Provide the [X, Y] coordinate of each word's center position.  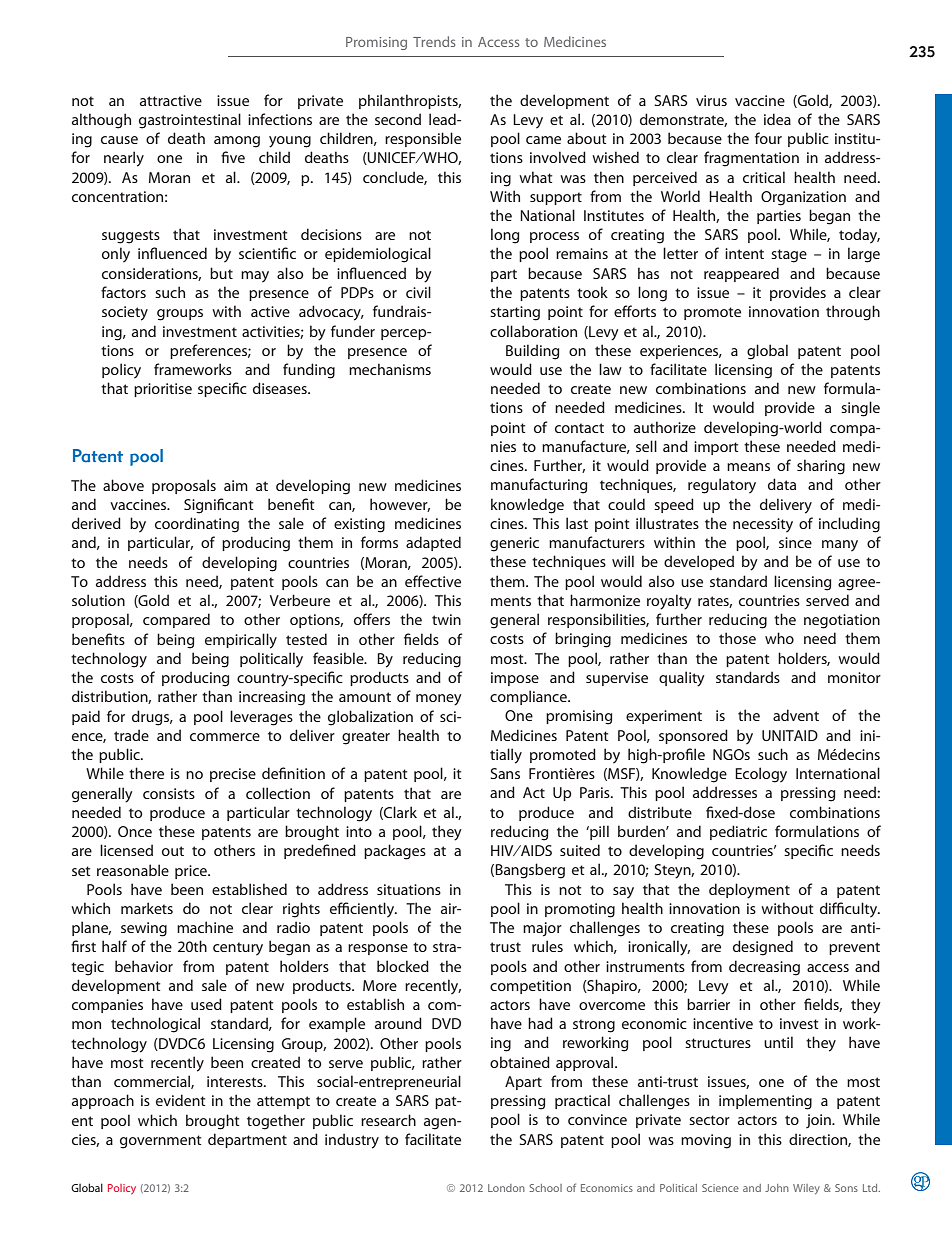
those [737, 638]
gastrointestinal [190, 121]
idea [777, 119]
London [506, 1188]
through [853, 313]
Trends [434, 41]
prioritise [163, 390]
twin [446, 619]
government [160, 1142]
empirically [241, 641]
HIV [503, 850]
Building [532, 352]
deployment [749, 891]
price [192, 872]
